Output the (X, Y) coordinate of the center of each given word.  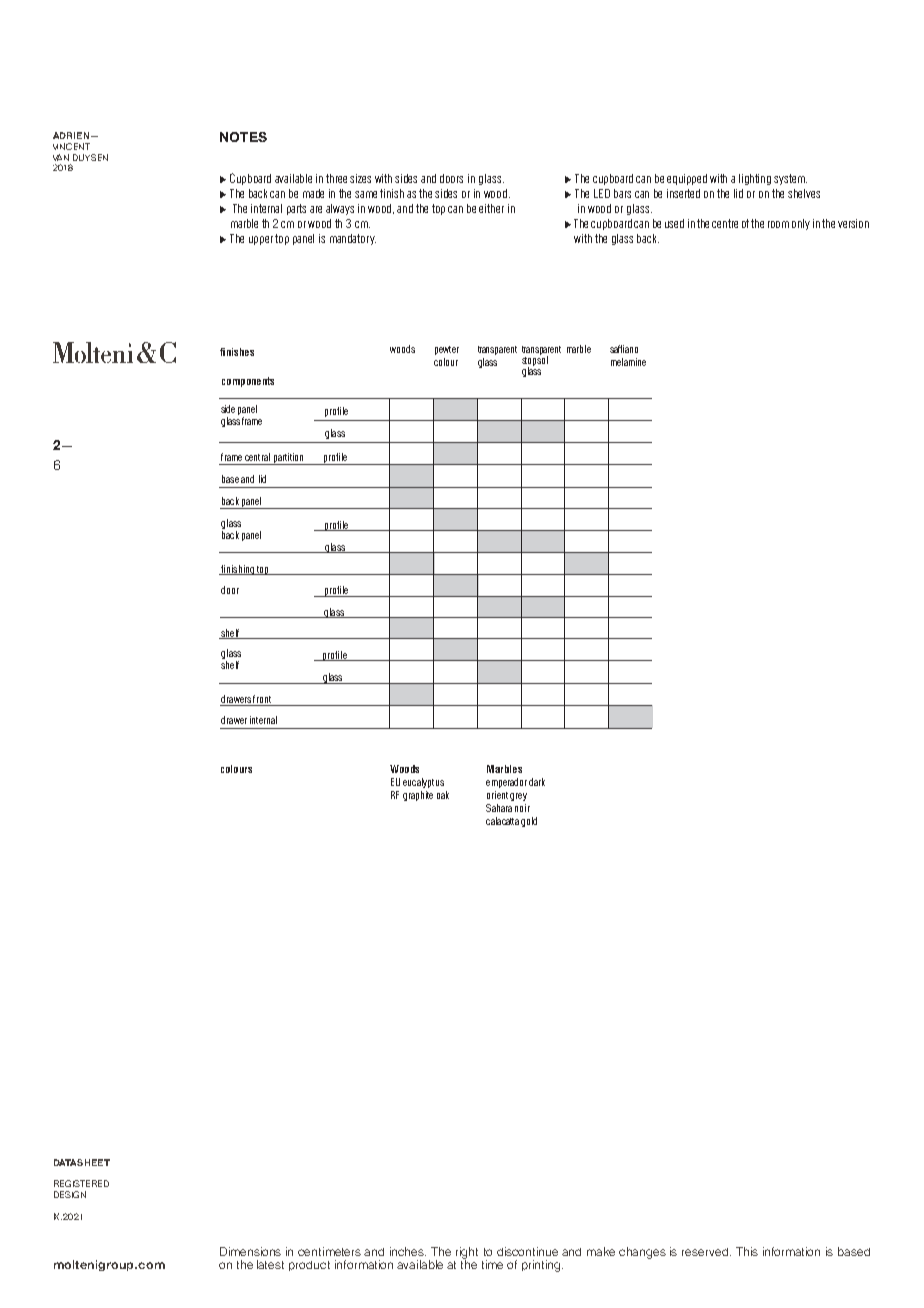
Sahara (499, 808)
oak (443, 795)
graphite (418, 796)
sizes (360, 178)
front (262, 699)
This (747, 1251)
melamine (628, 362)
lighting (755, 179)
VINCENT (71, 146)
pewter (447, 350)
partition (288, 459)
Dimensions (250, 1251)
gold (529, 822)
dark (537, 782)
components (248, 382)
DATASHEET (82, 1162)
